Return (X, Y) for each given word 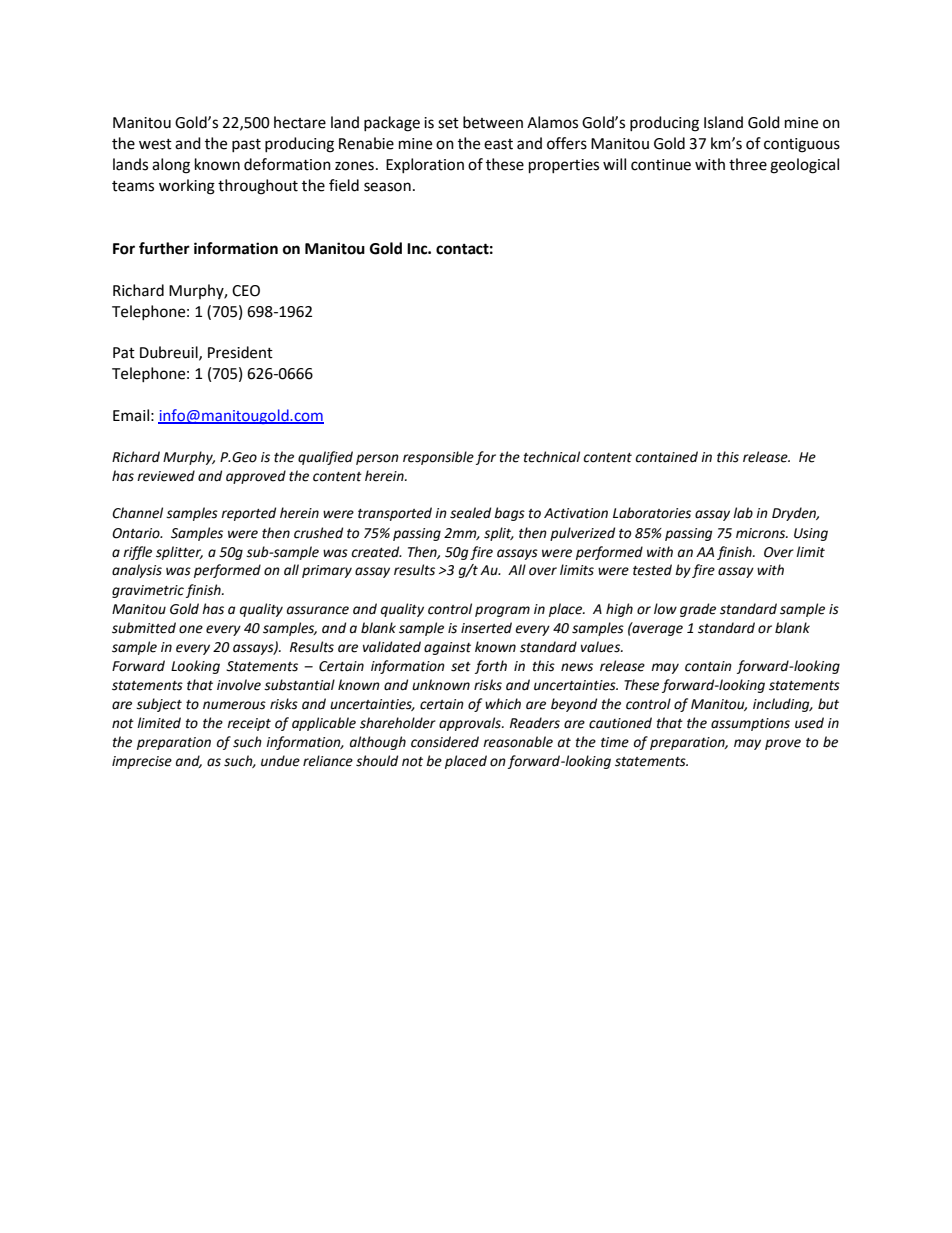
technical (552, 457)
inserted (486, 628)
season (387, 187)
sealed (470, 513)
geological (804, 166)
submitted (144, 628)
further (164, 248)
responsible (438, 458)
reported (248, 514)
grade (698, 610)
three (748, 164)
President (240, 352)
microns (762, 533)
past (246, 145)
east (498, 144)
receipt (249, 724)
